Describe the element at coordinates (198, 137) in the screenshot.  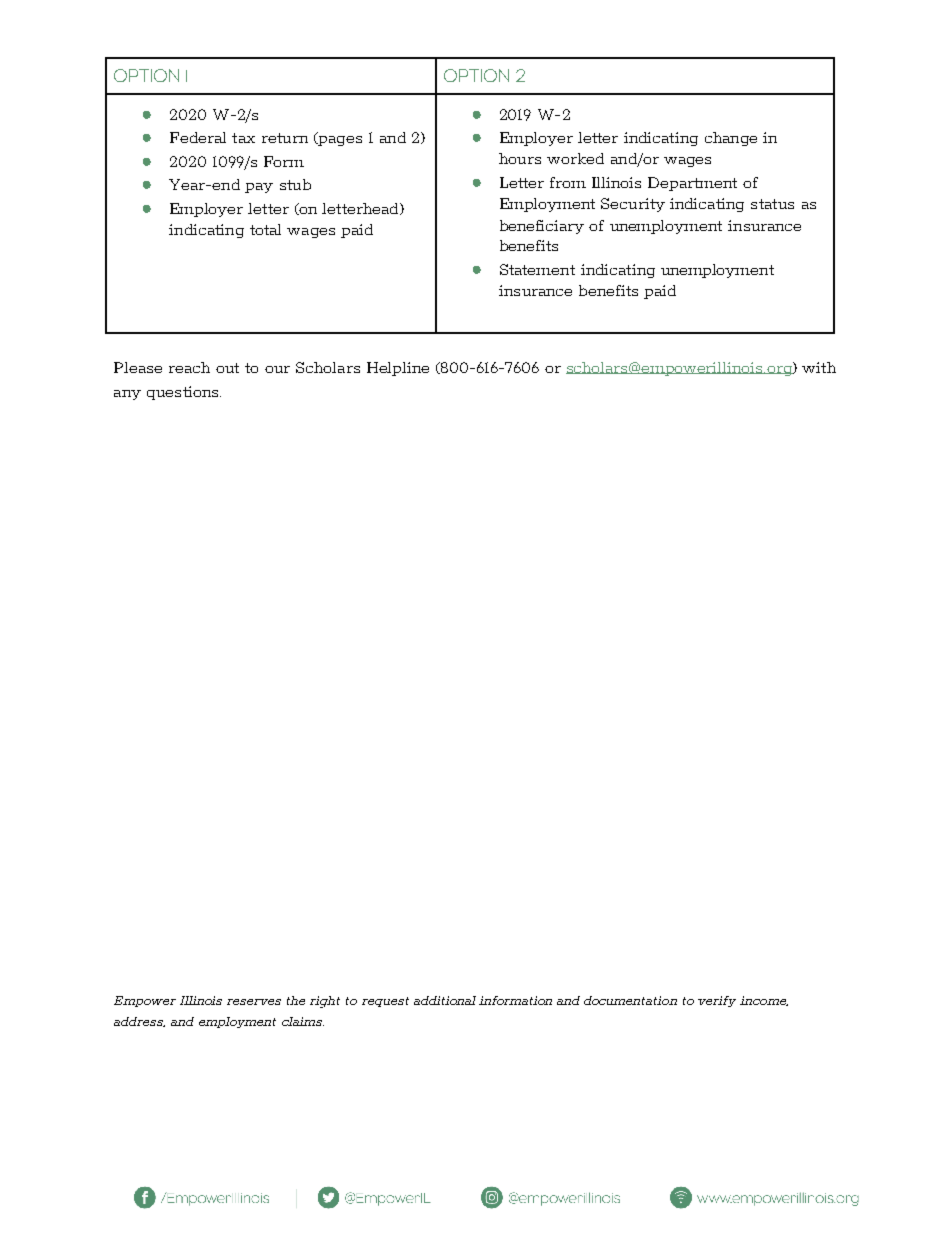
I see `Federal` at that location.
